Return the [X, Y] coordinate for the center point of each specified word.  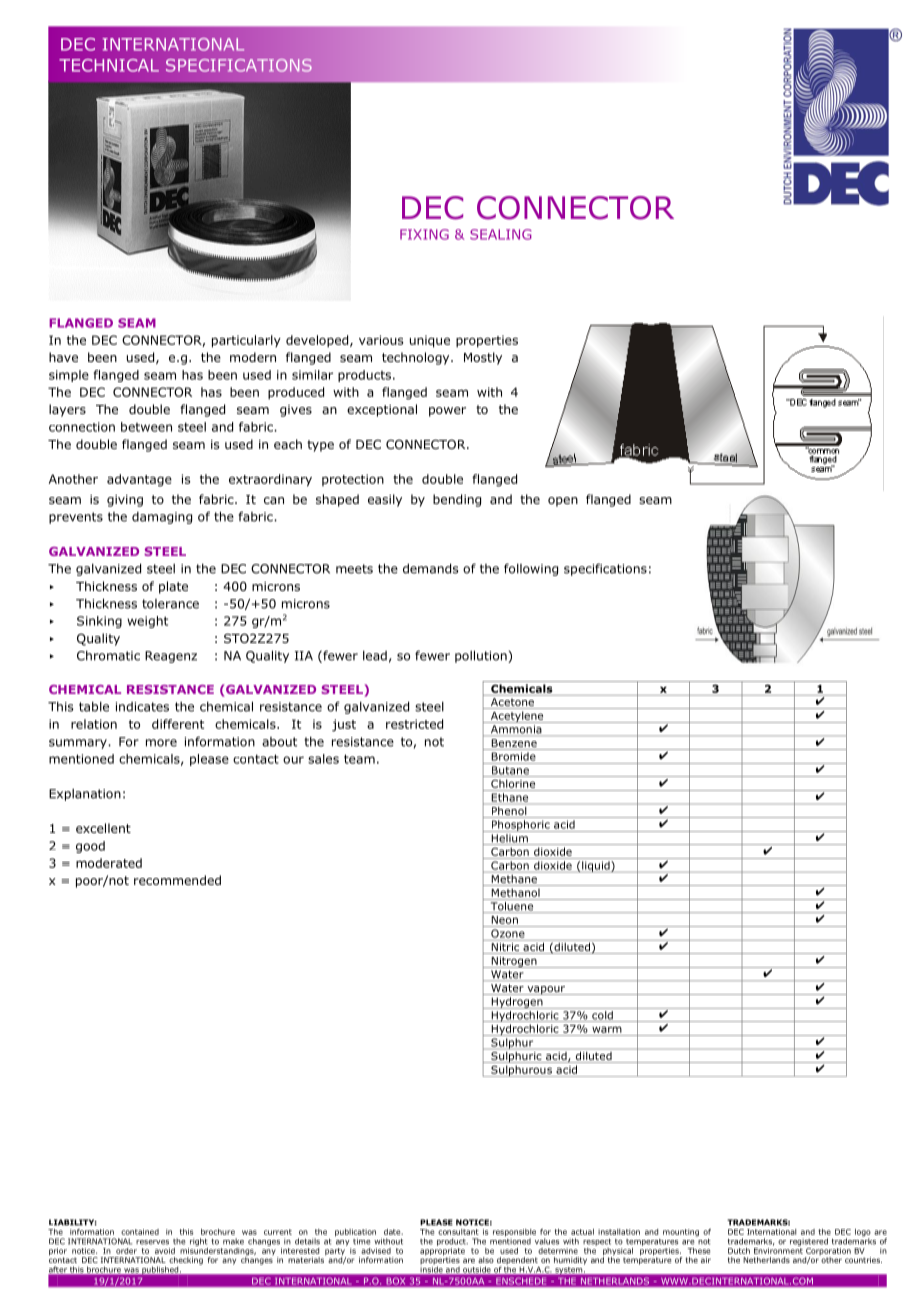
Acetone [512, 703]
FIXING [424, 234]
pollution [482, 656]
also [486, 1260]
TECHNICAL [109, 65]
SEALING [501, 234]
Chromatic [108, 655]
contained [140, 1232]
